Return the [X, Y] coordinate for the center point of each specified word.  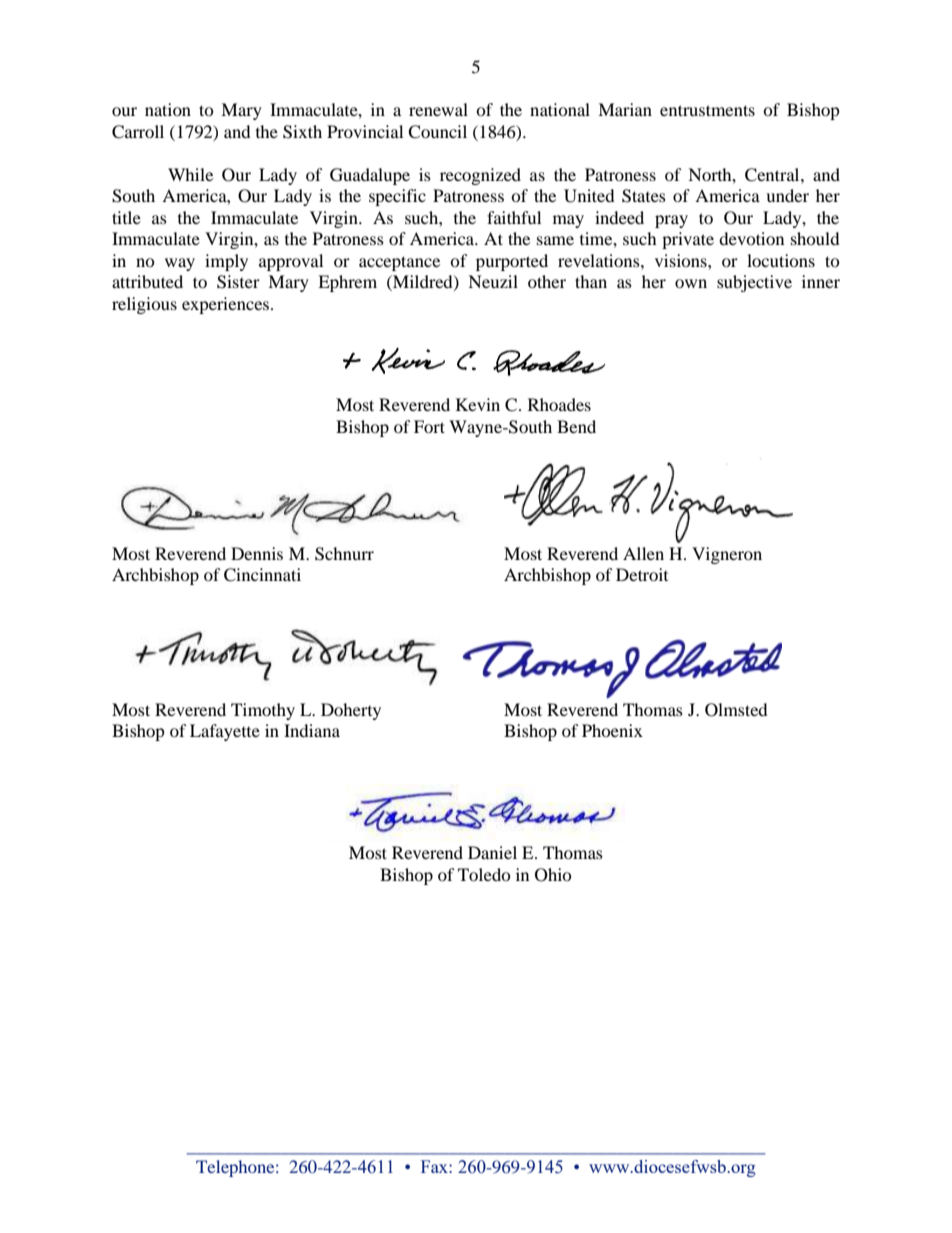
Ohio [553, 875]
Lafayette [225, 732]
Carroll [138, 132]
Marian [625, 109]
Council [437, 132]
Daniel [492, 852]
